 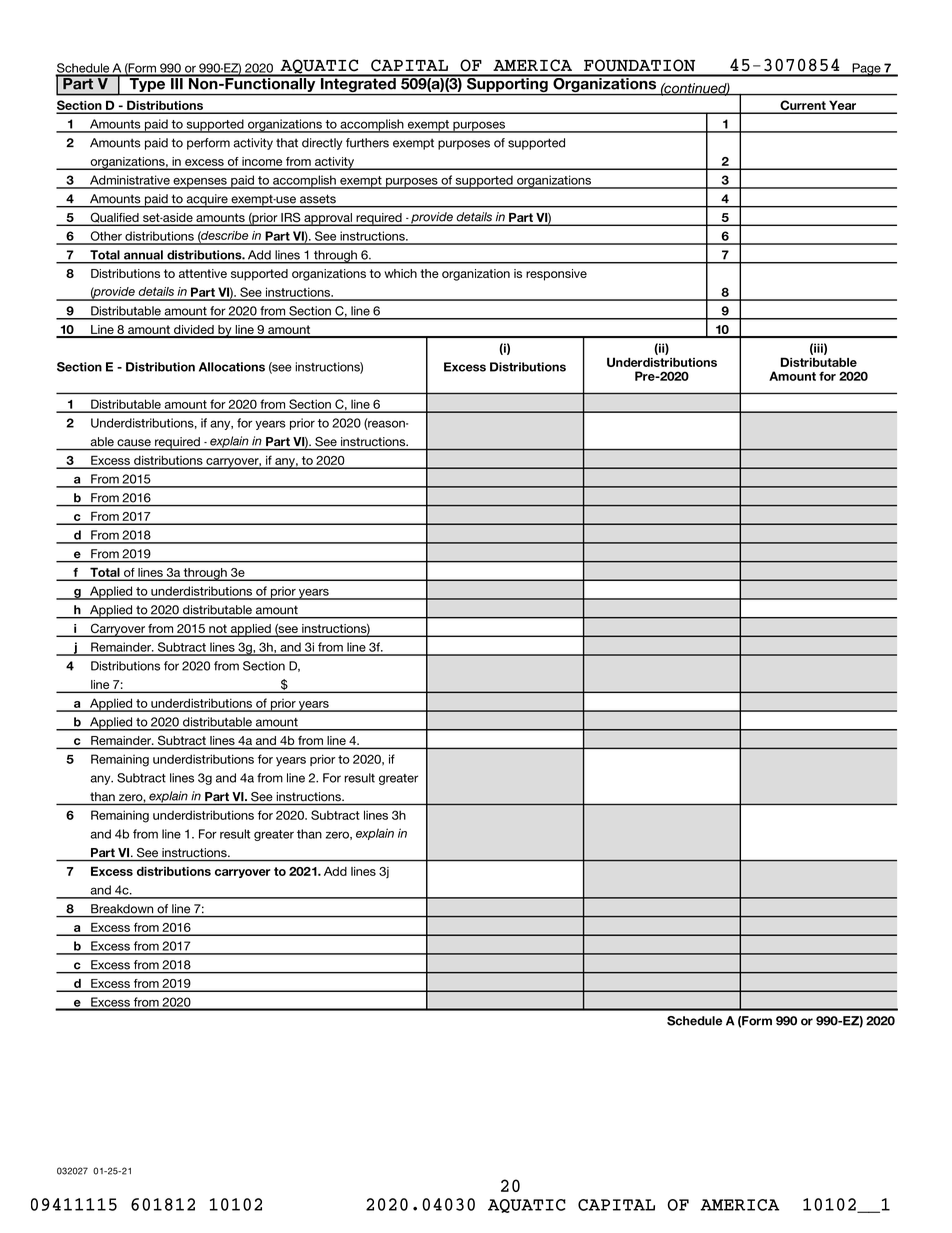 What do you see at coordinates (556, 275) in the document?
I see `responsive` at bounding box center [556, 275].
